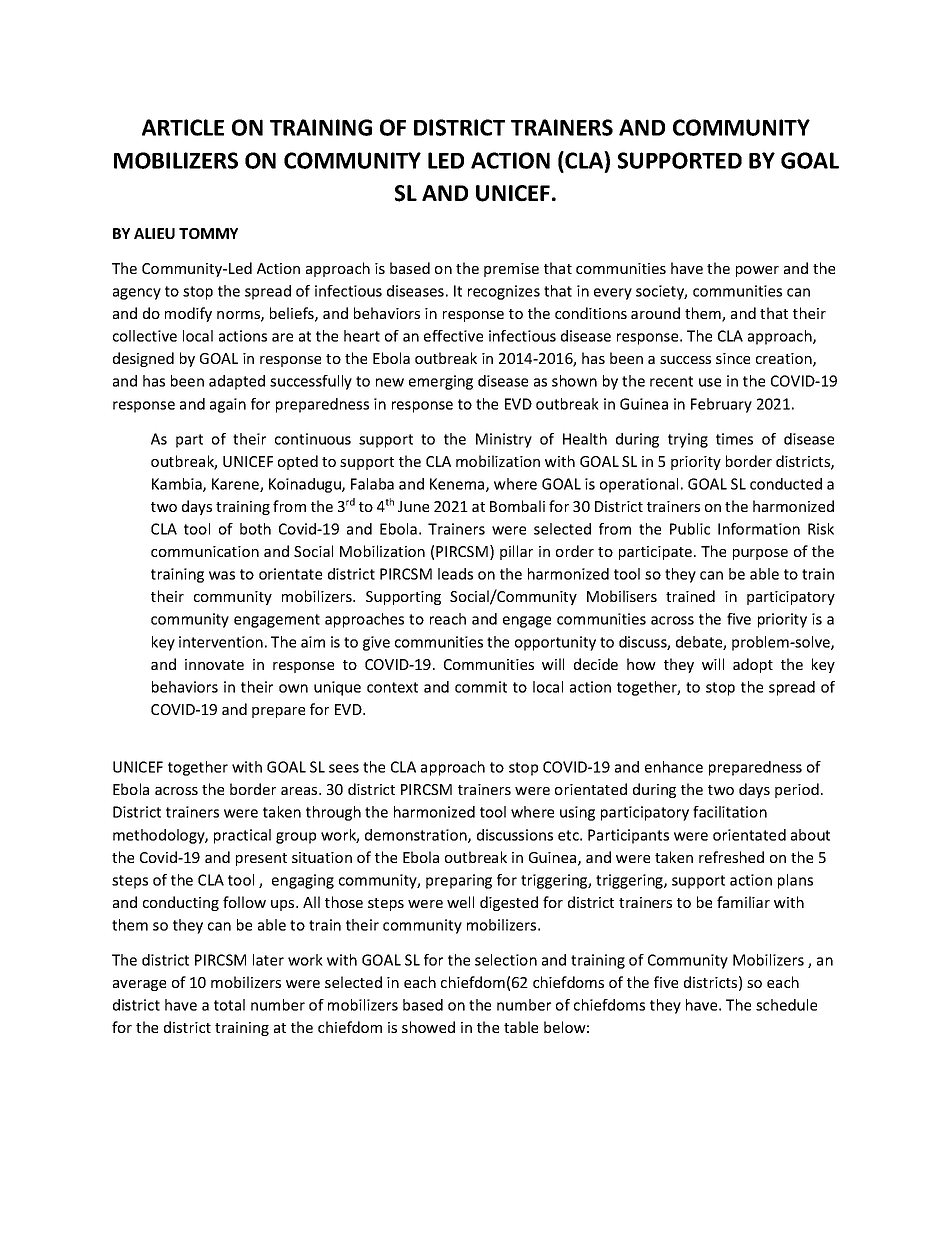 The width and height of the image is (952, 1233). I want to click on showed, so click(428, 1027).
